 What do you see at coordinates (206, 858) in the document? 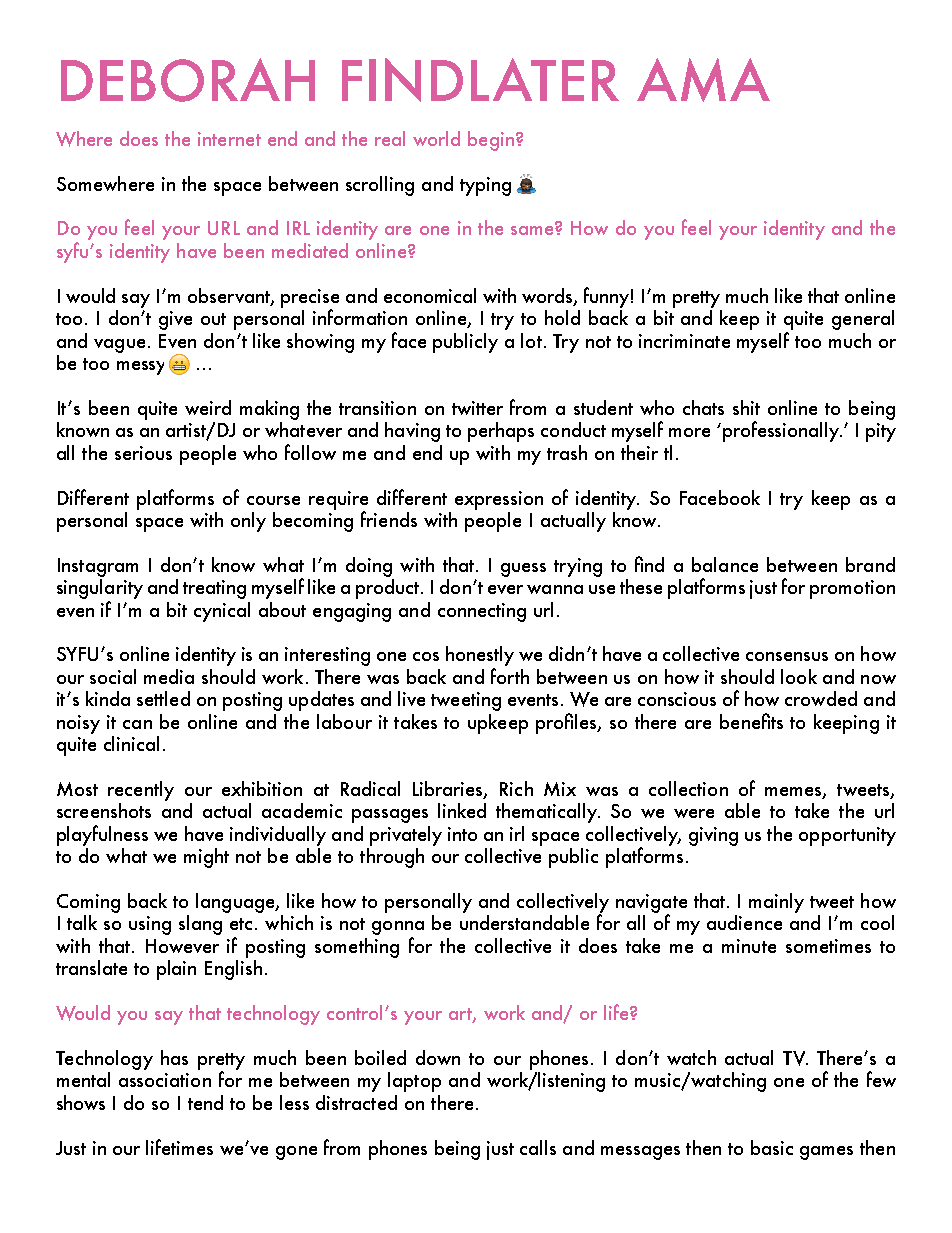
I see `might` at bounding box center [206, 858].
